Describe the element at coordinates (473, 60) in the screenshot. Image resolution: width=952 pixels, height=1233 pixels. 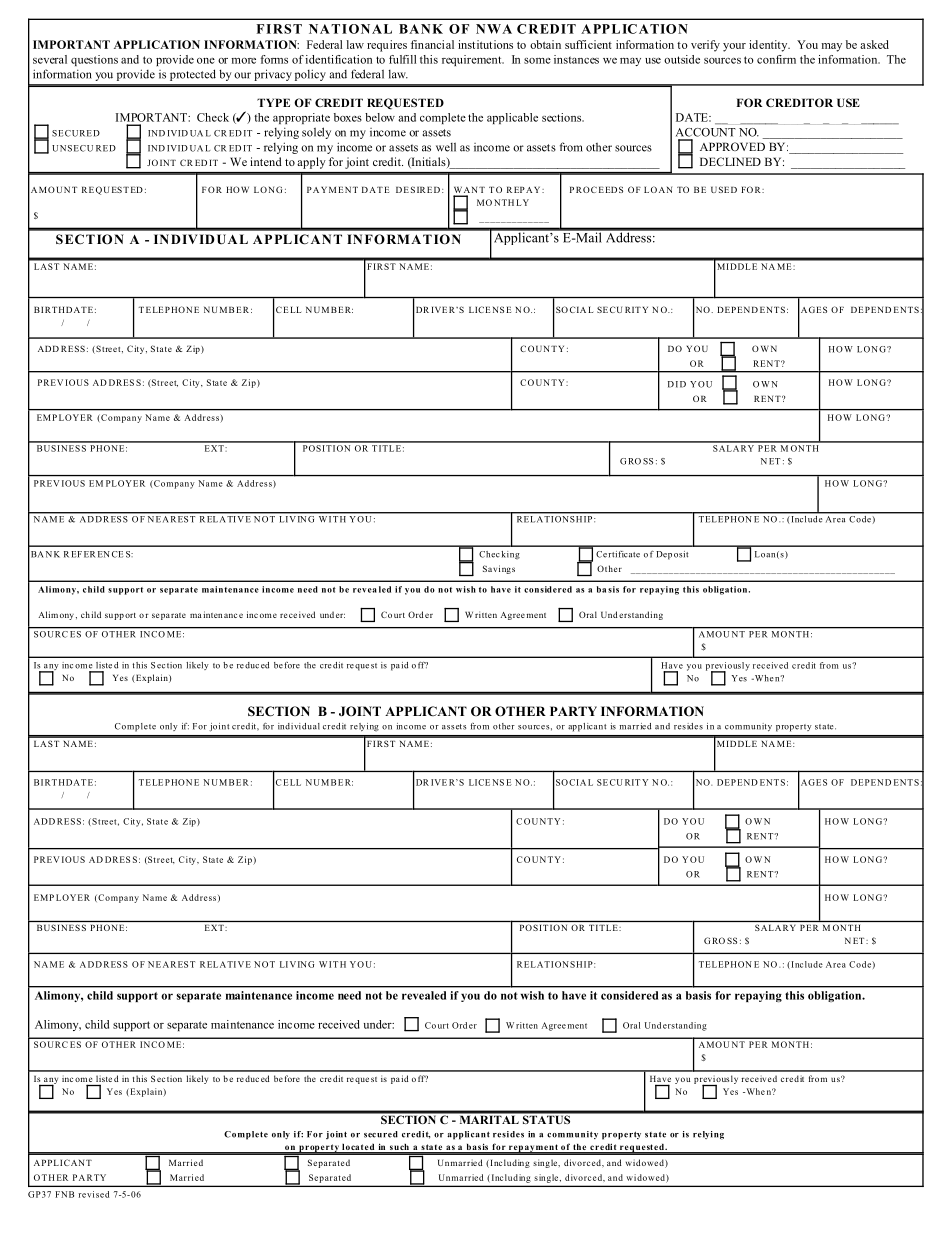
I see `requirement` at that location.
